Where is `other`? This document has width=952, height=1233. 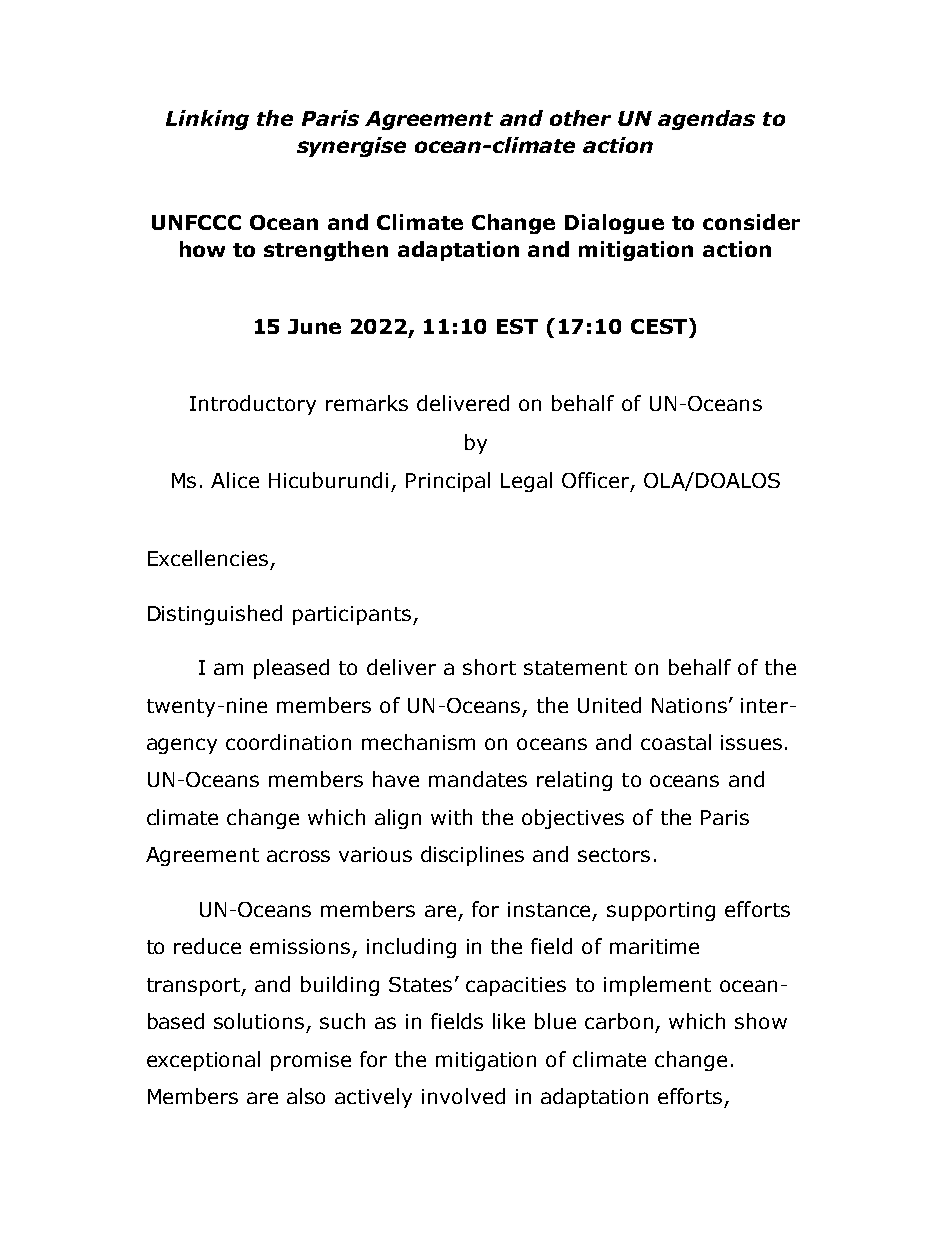
other is located at coordinates (580, 118).
